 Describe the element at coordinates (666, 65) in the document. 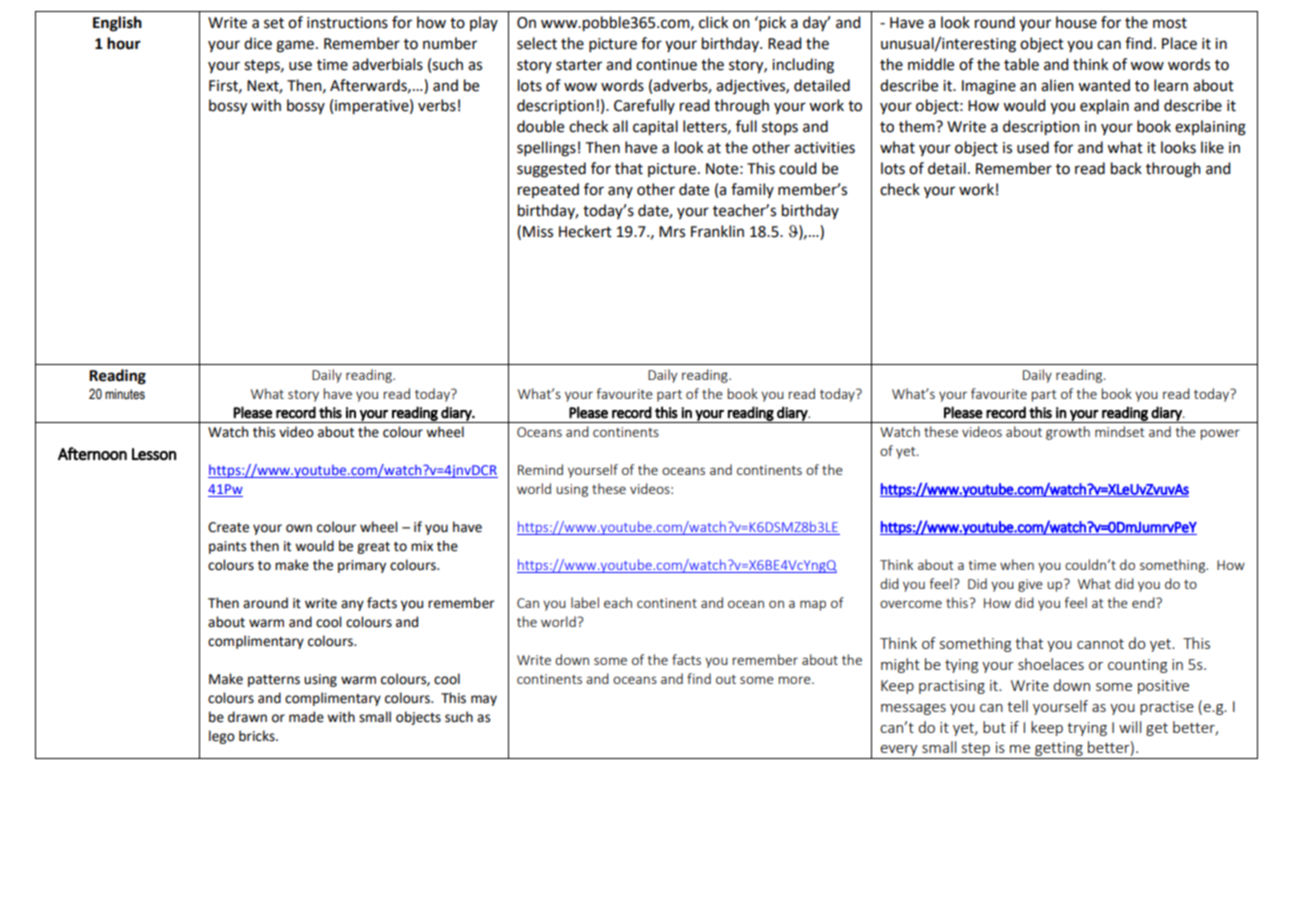

I see `continue` at that location.
